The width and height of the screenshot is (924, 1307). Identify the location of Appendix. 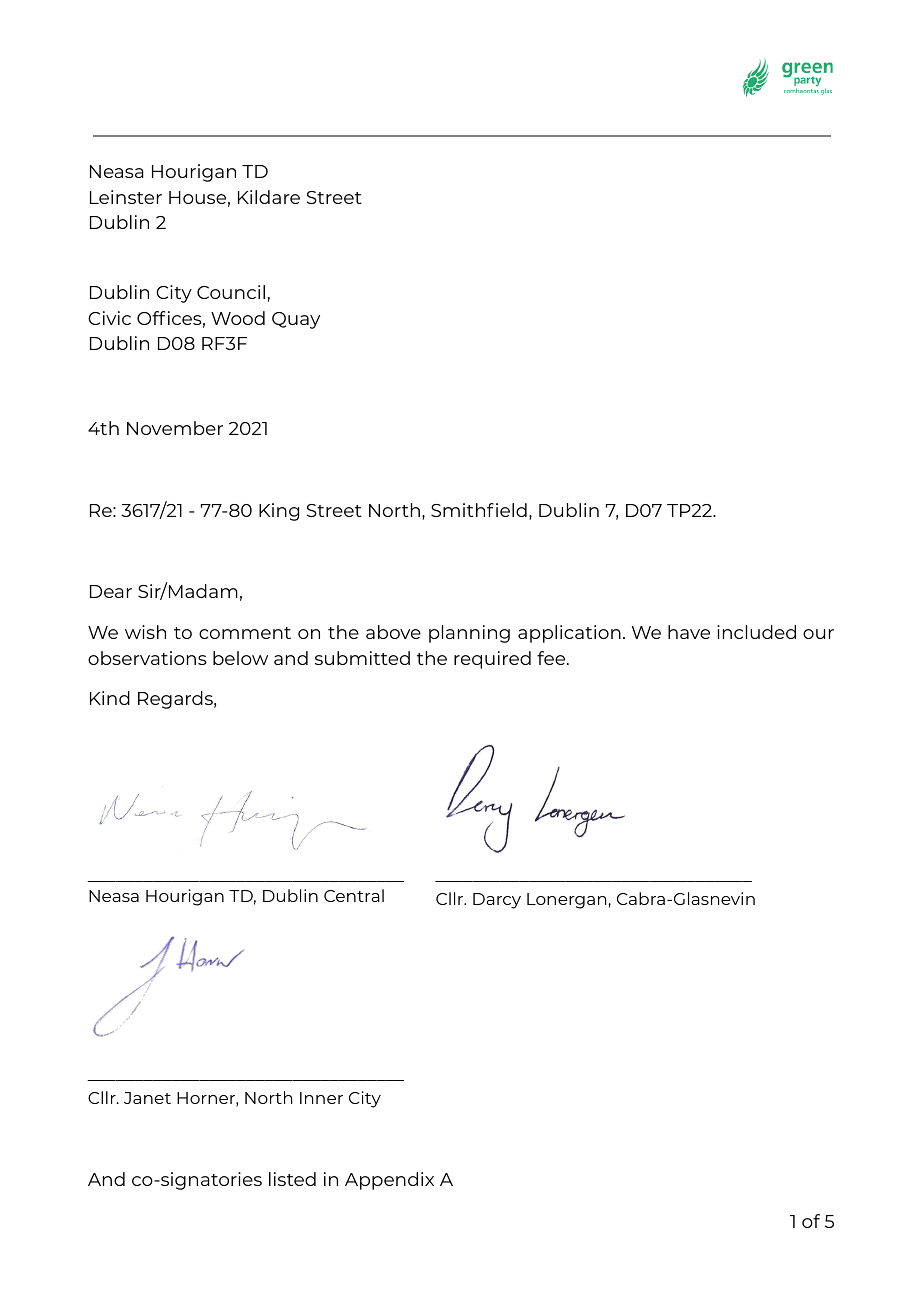
(389, 1181).
